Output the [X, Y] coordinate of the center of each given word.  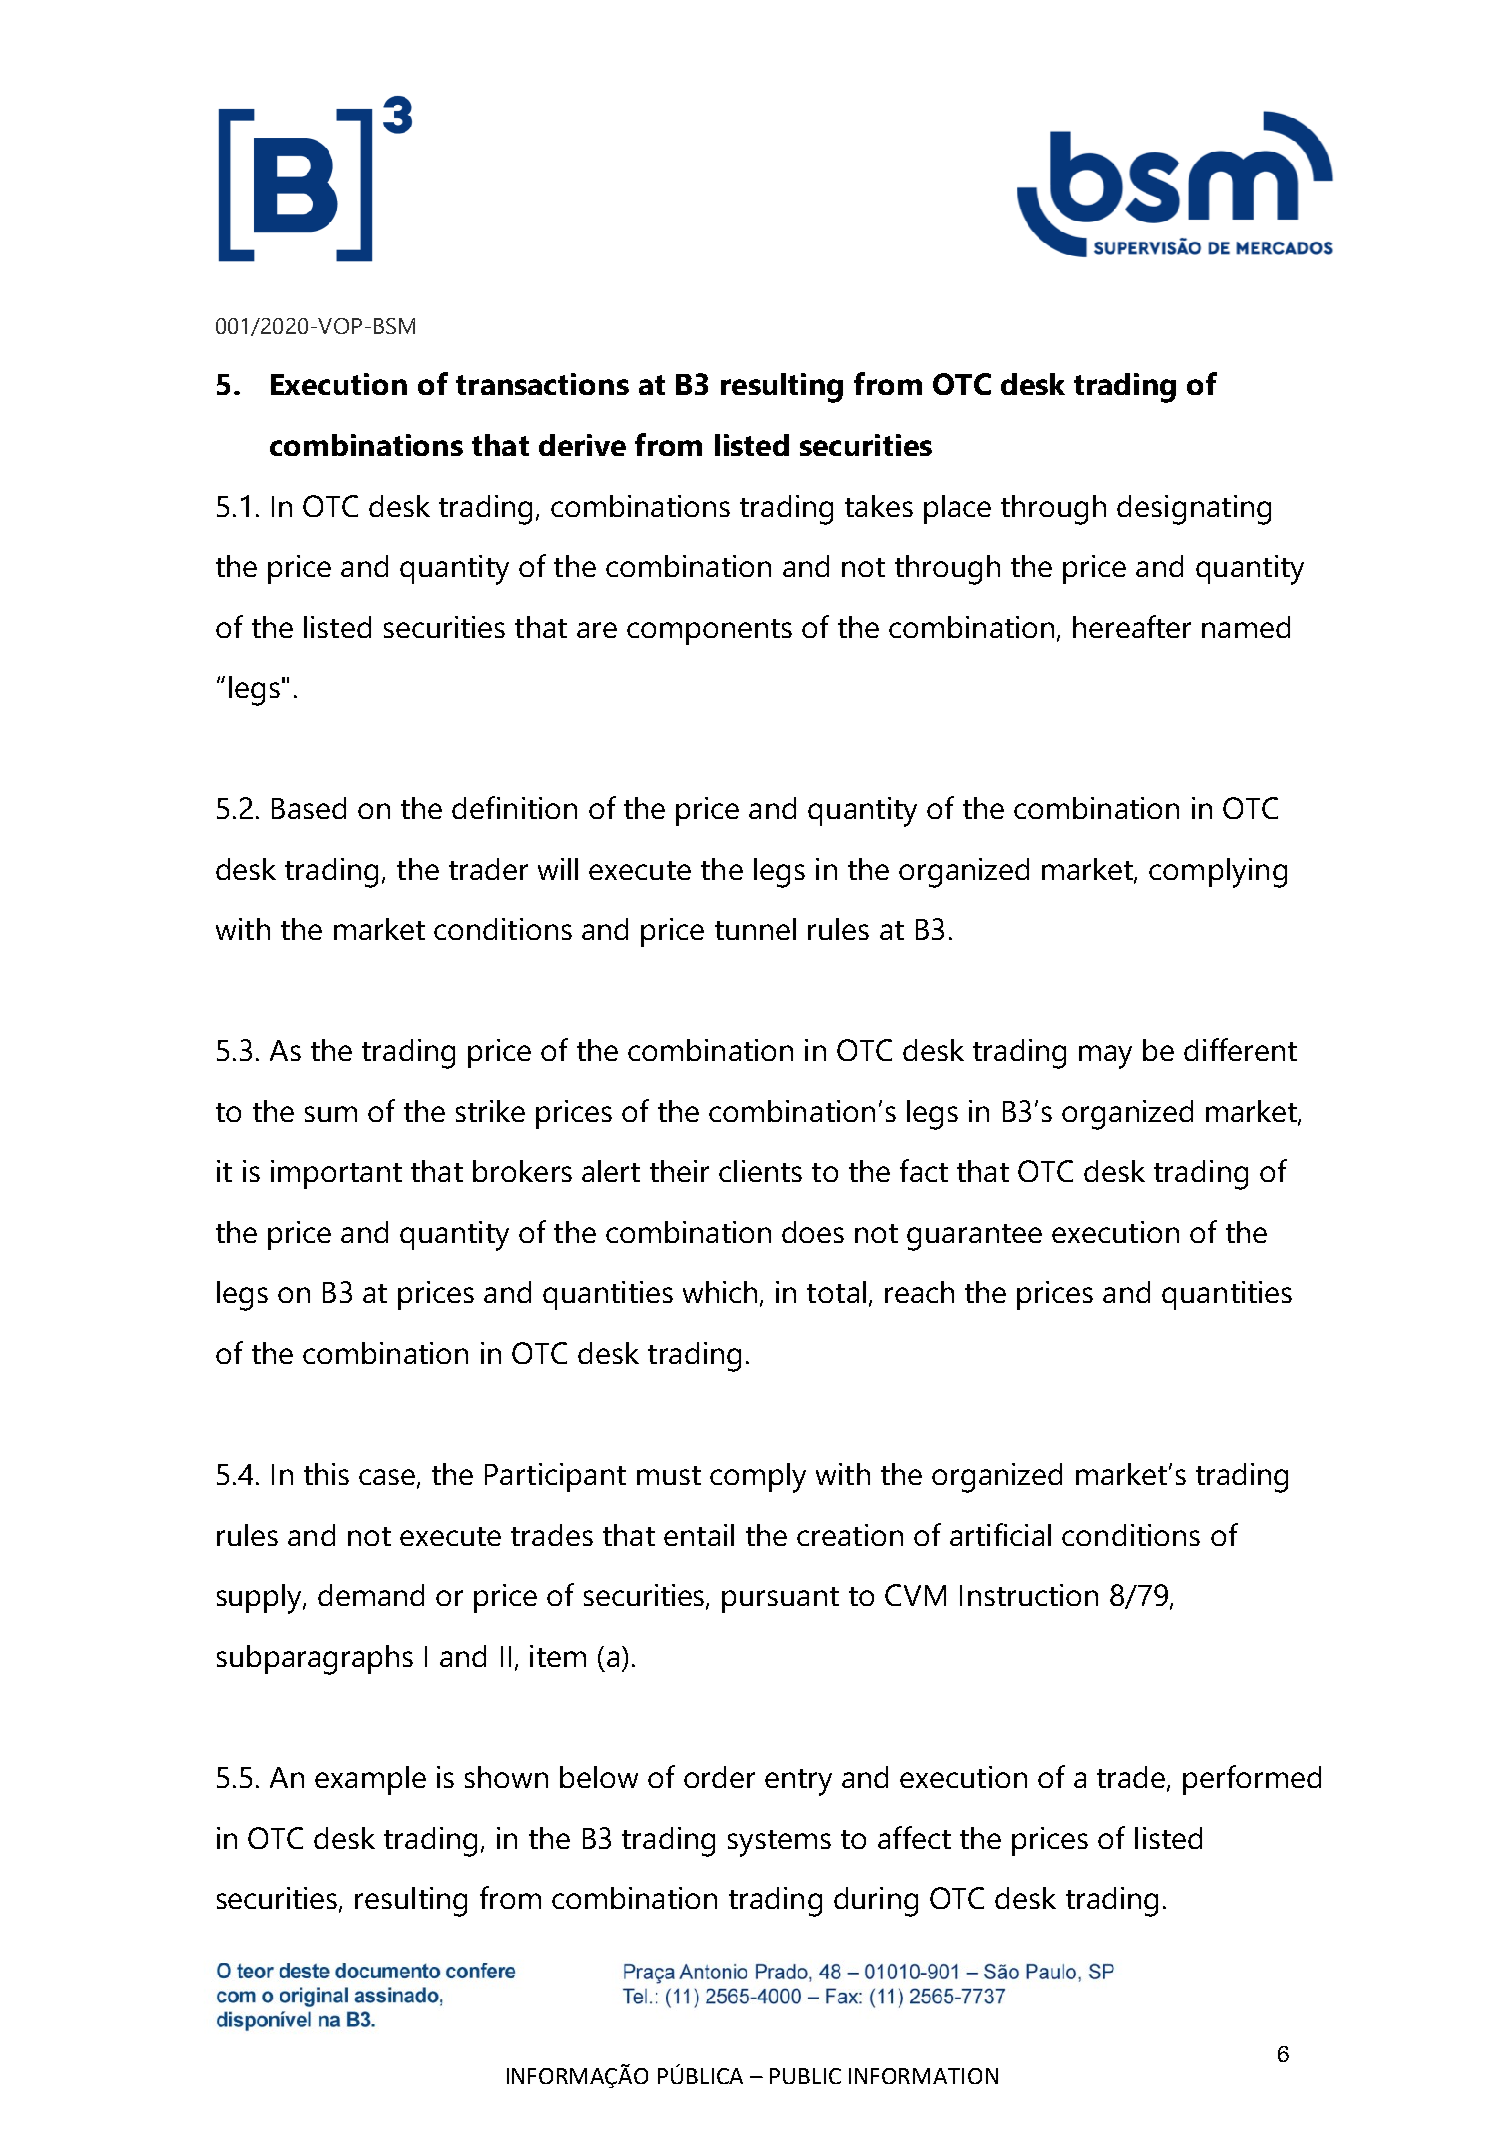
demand [371, 1595]
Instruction [1029, 1595]
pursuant [780, 1600]
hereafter [1132, 626]
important [336, 1174]
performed [1252, 1780]
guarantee [974, 1237]
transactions [542, 384]
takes [879, 506]
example [370, 1780]
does [813, 1232]
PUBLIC [805, 2076]
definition [514, 807]
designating [1194, 510]
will [558, 869]
